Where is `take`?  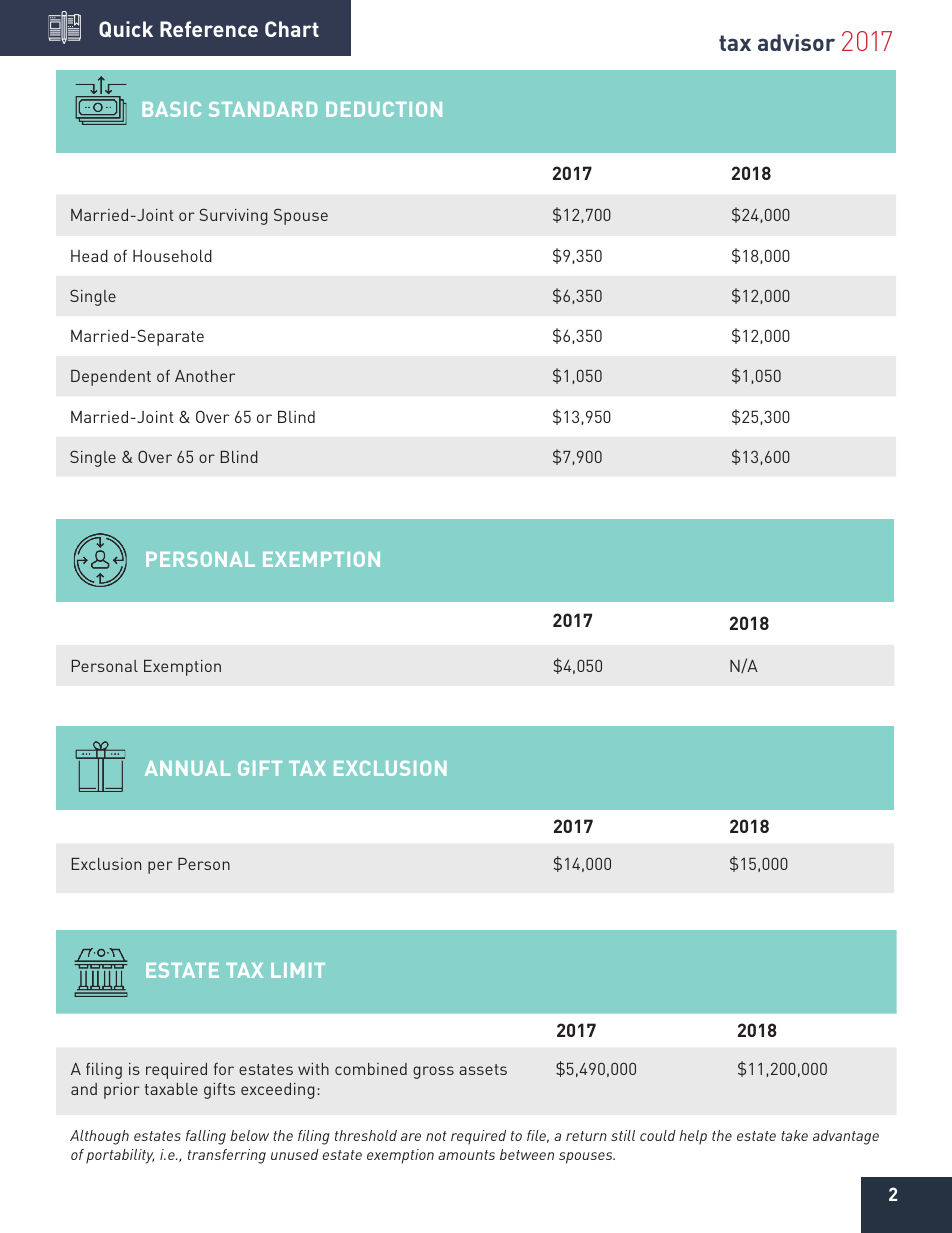 take is located at coordinates (794, 1135).
